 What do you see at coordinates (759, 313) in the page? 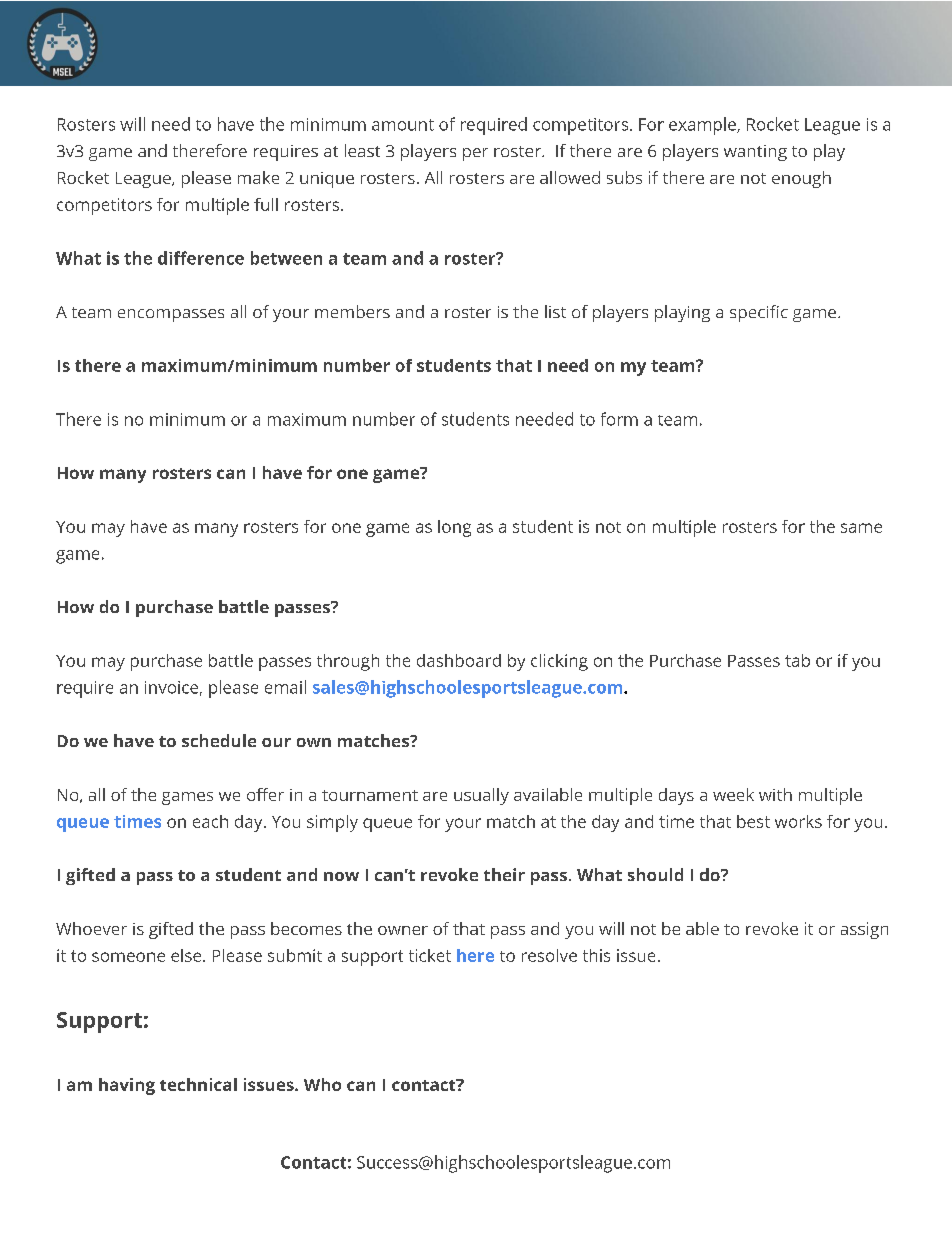
I see `specific` at bounding box center [759, 313].
